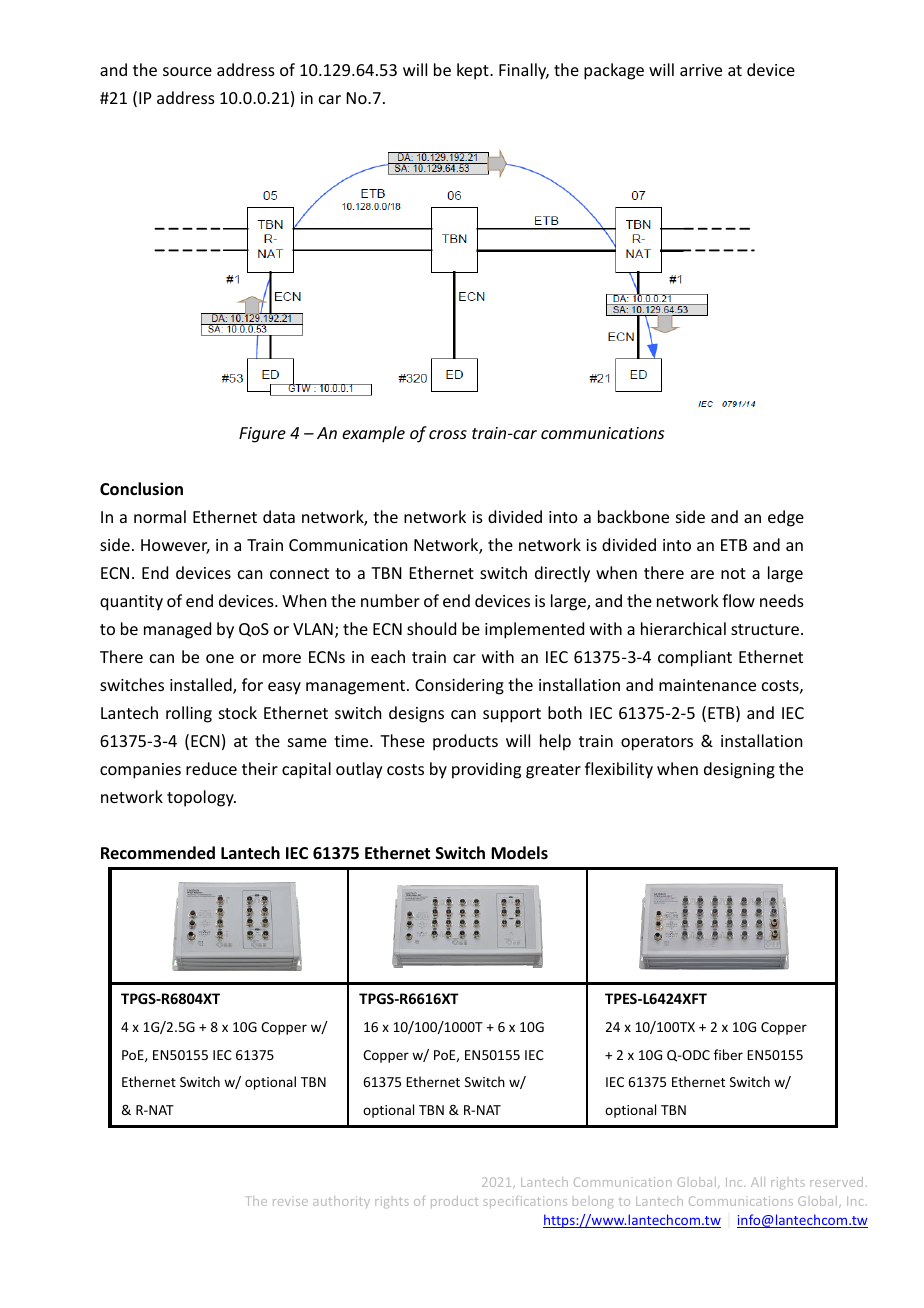 This screenshot has width=924, height=1308. Describe the element at coordinates (187, 71) in the screenshot. I see `source` at that location.
